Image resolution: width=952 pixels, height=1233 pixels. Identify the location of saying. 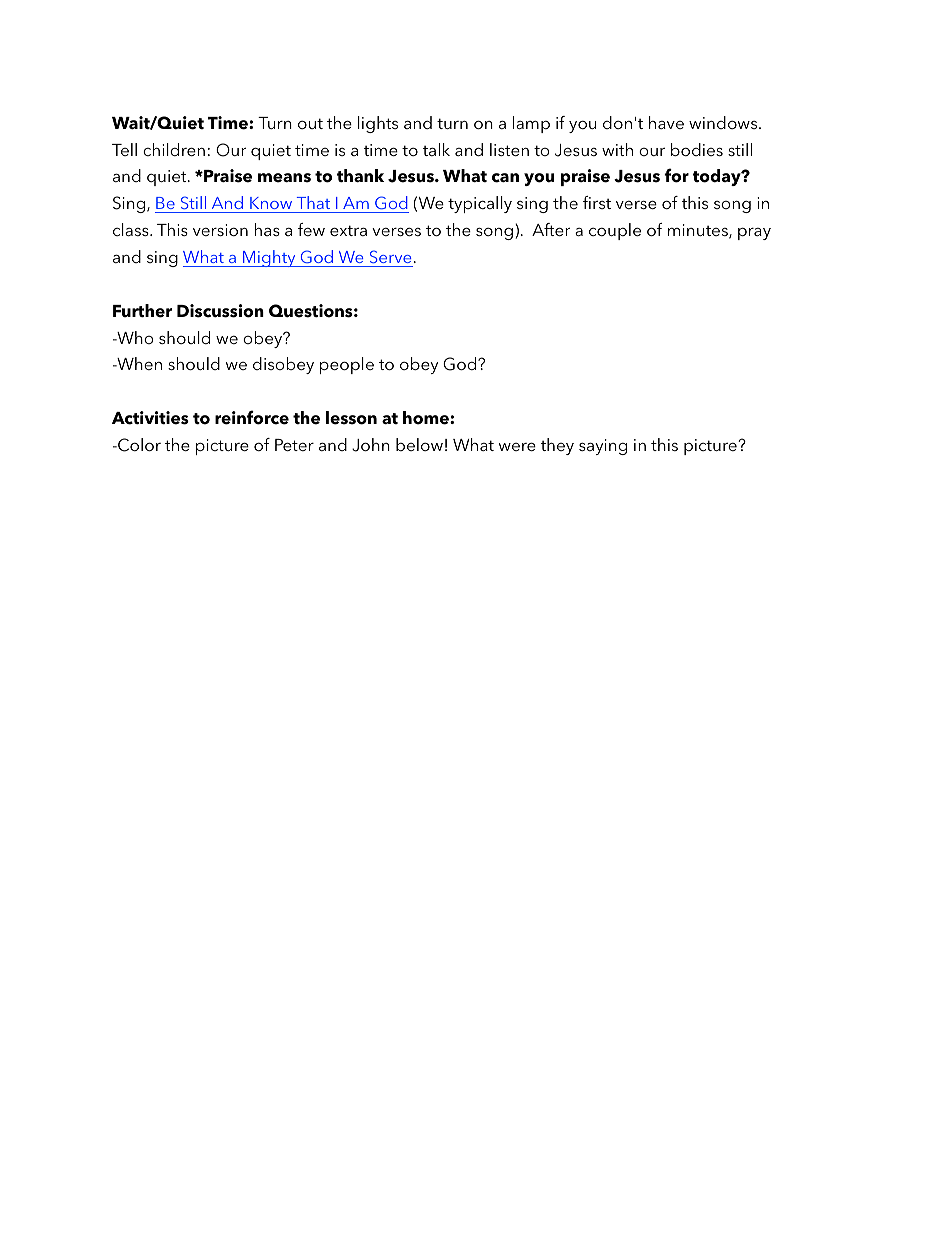
(603, 447).
